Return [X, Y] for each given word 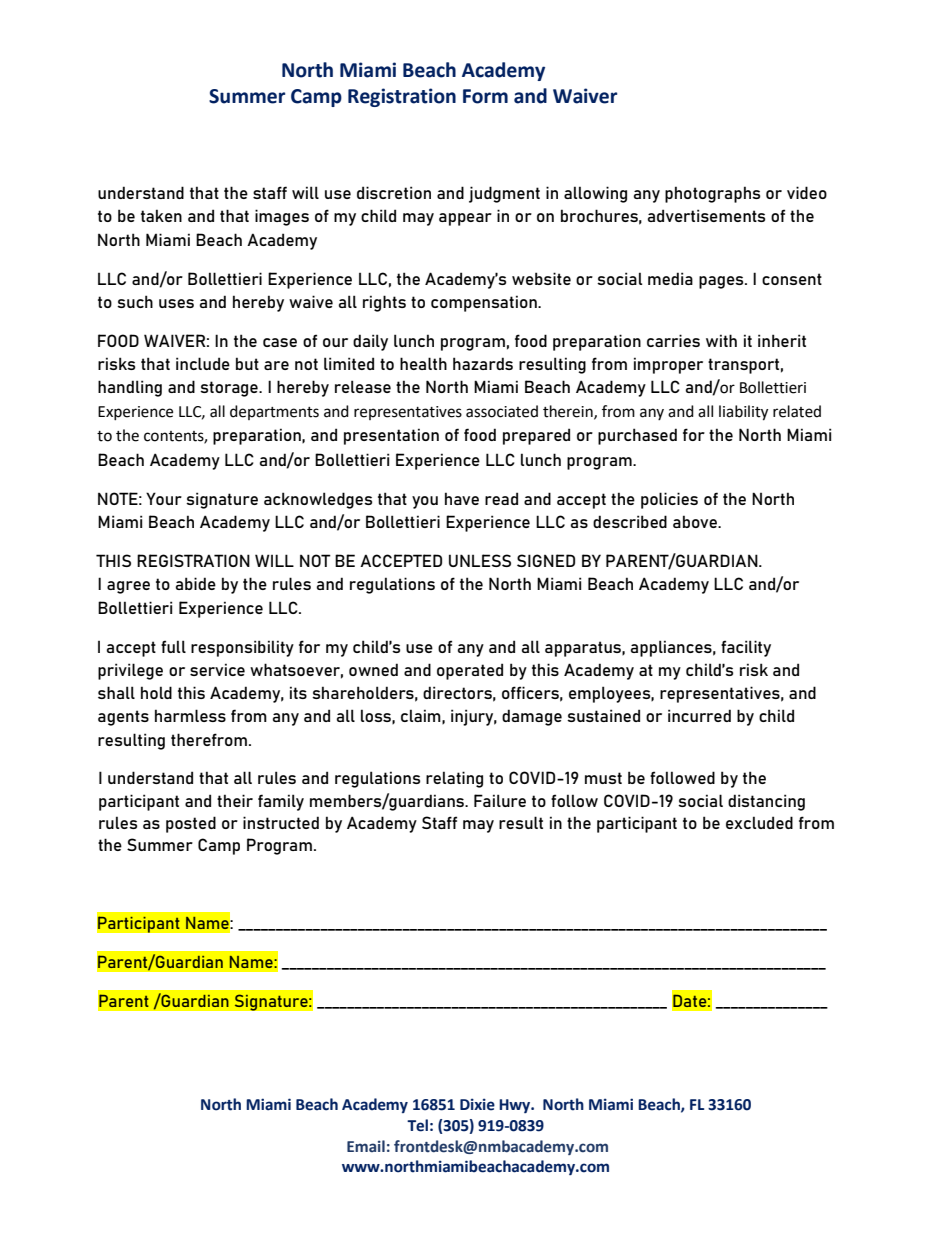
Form [485, 96]
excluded [759, 822]
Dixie [477, 1104]
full [173, 646]
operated [470, 671]
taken [161, 215]
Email [366, 1146]
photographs [712, 194]
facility [746, 648]
